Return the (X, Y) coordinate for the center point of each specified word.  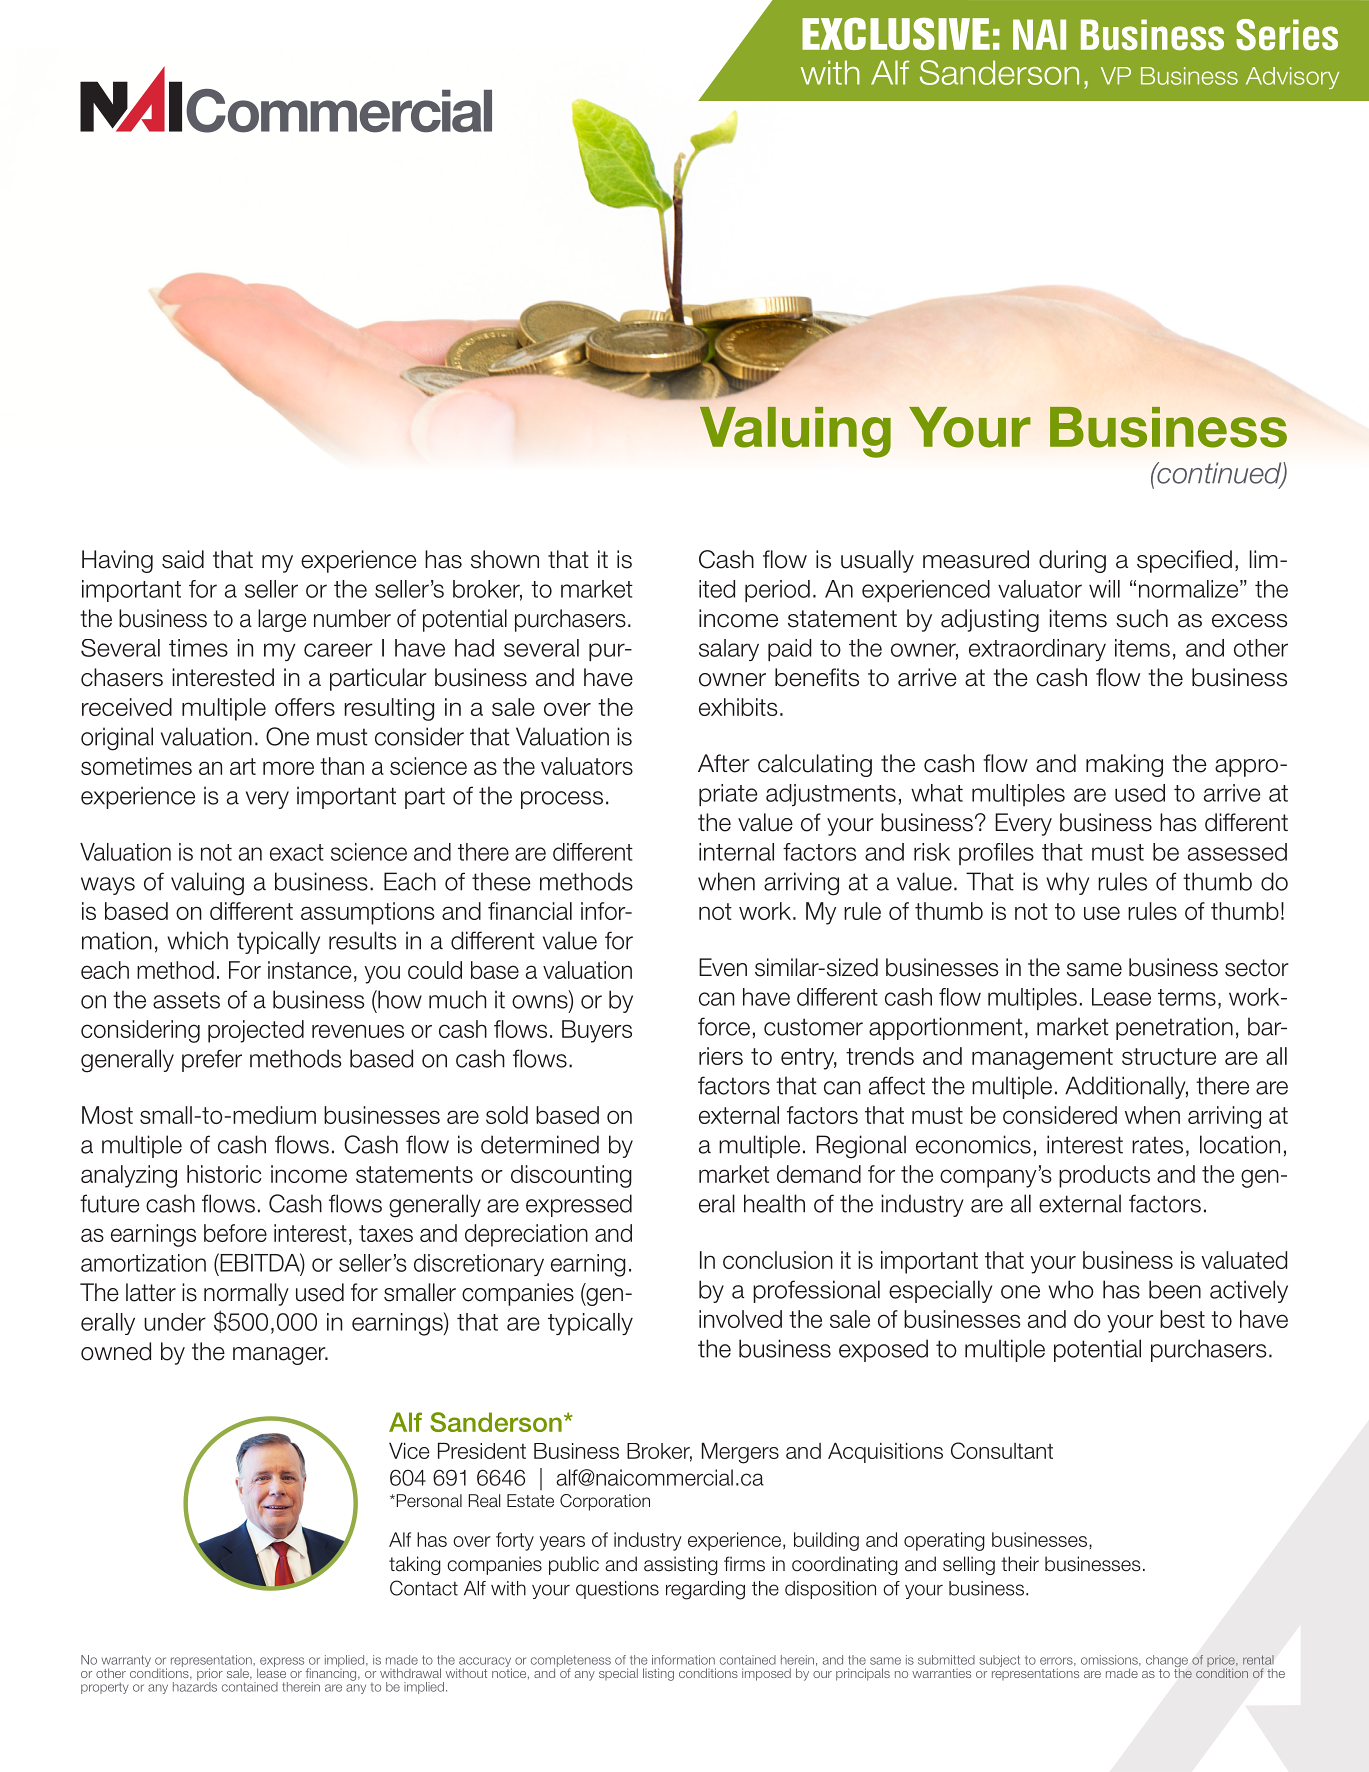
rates (1157, 1145)
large (282, 620)
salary (729, 650)
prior (210, 1675)
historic (224, 1174)
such (1142, 618)
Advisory (1292, 78)
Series (1287, 35)
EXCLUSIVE (896, 33)
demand (819, 1174)
